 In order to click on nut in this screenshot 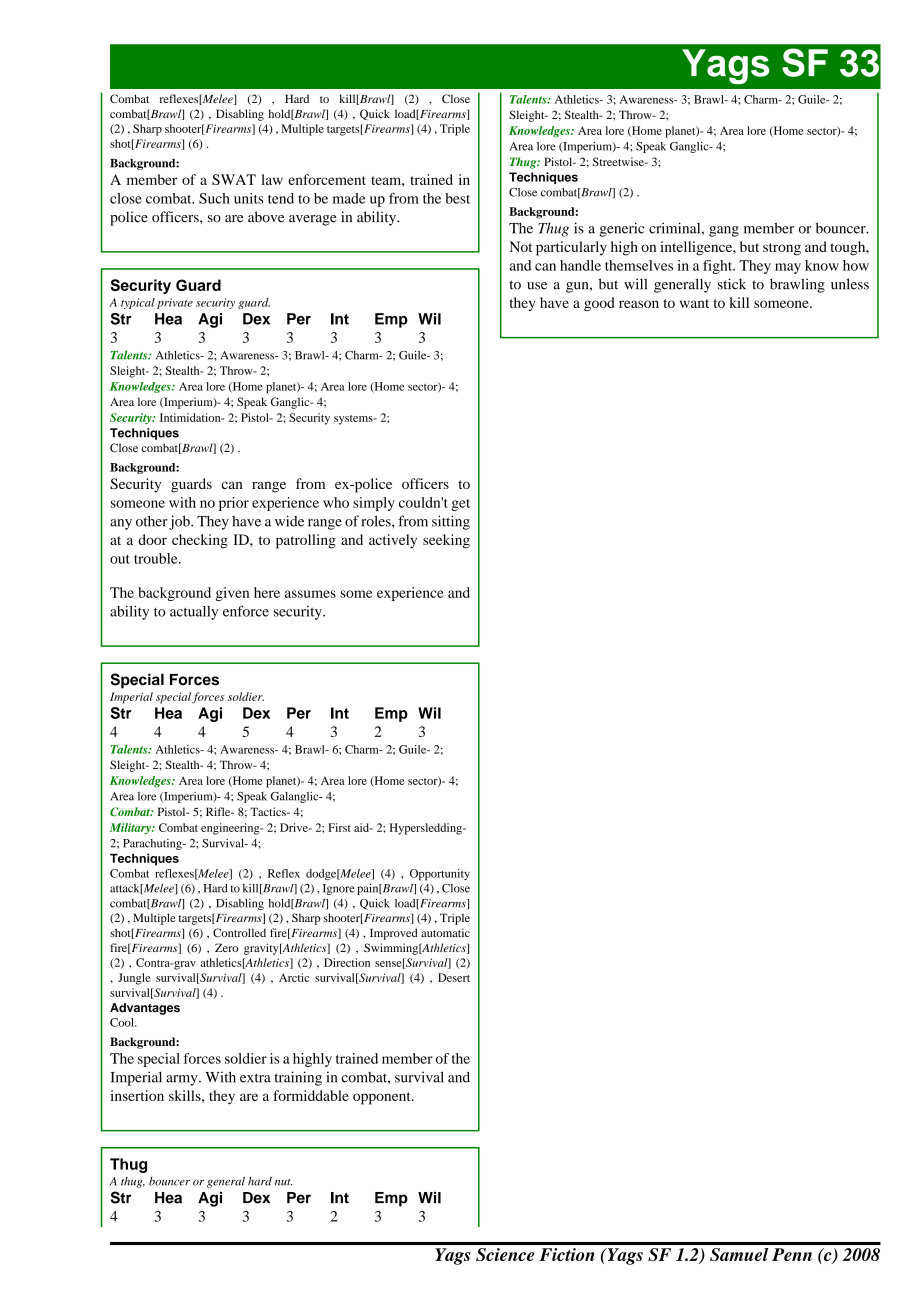, I will do `click(283, 1182)`.
